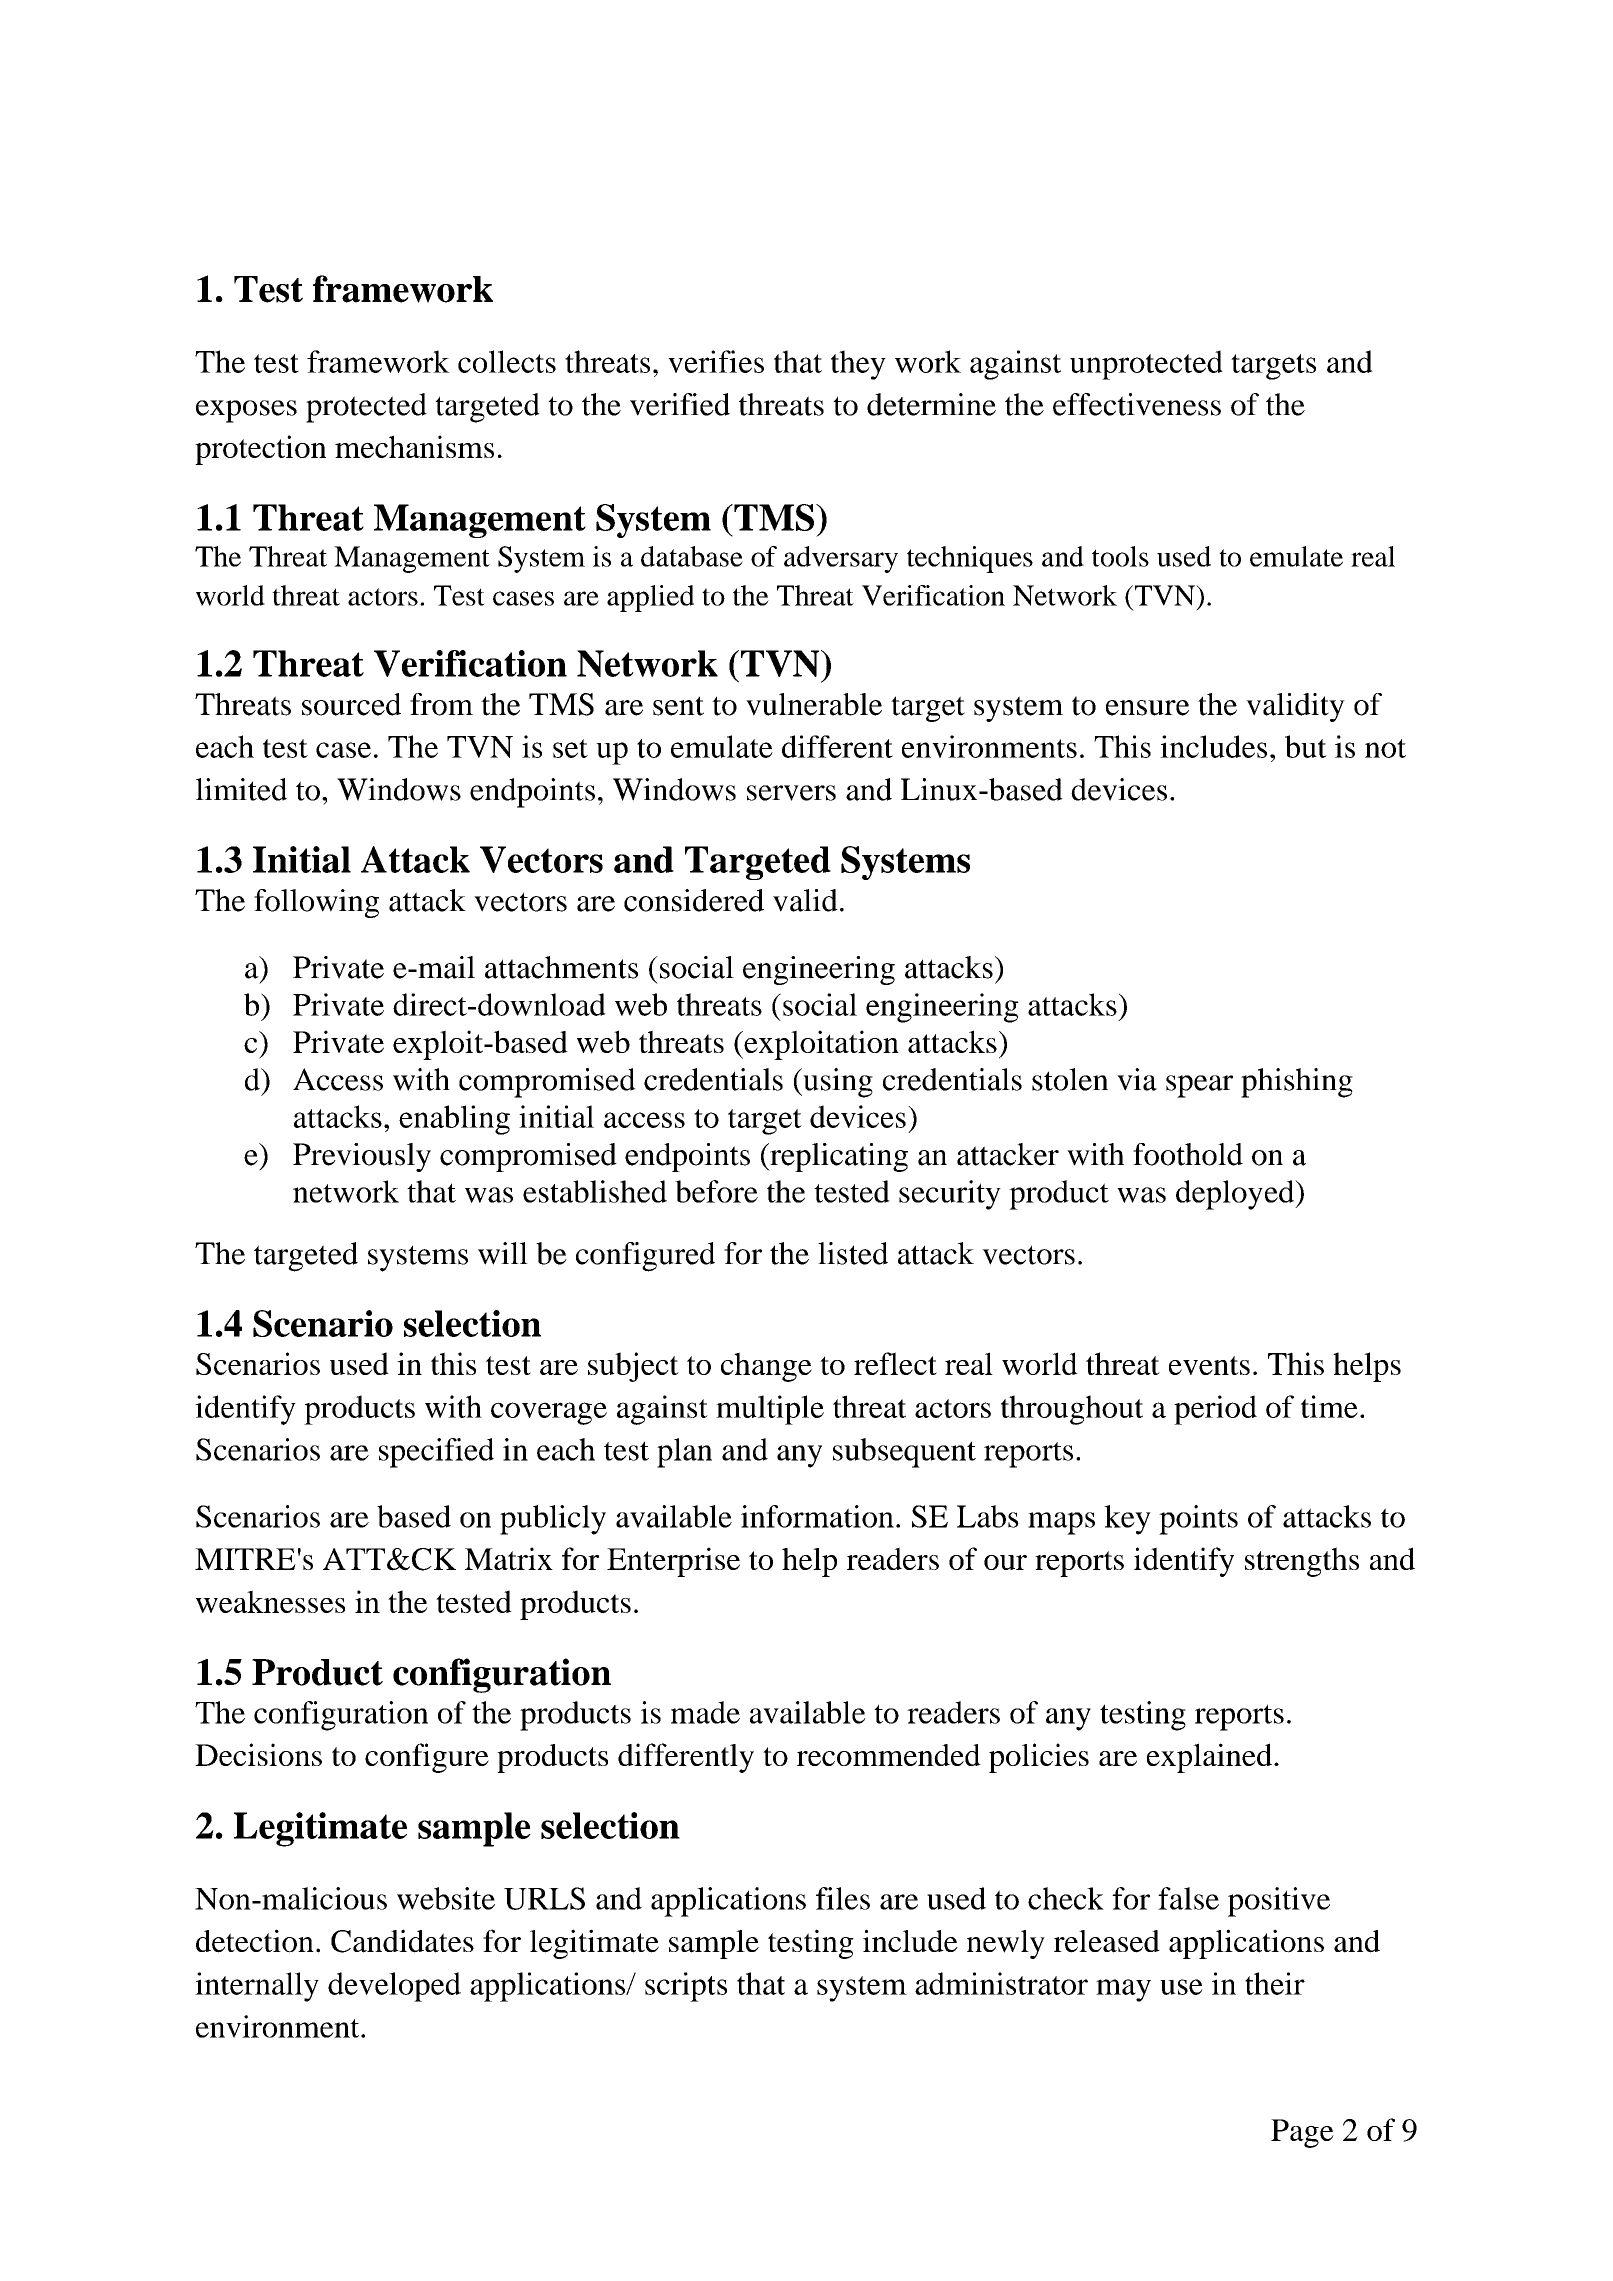 This screenshot has width=1613, height=2281. What do you see at coordinates (362, 1157) in the screenshot?
I see `Previously` at bounding box center [362, 1157].
